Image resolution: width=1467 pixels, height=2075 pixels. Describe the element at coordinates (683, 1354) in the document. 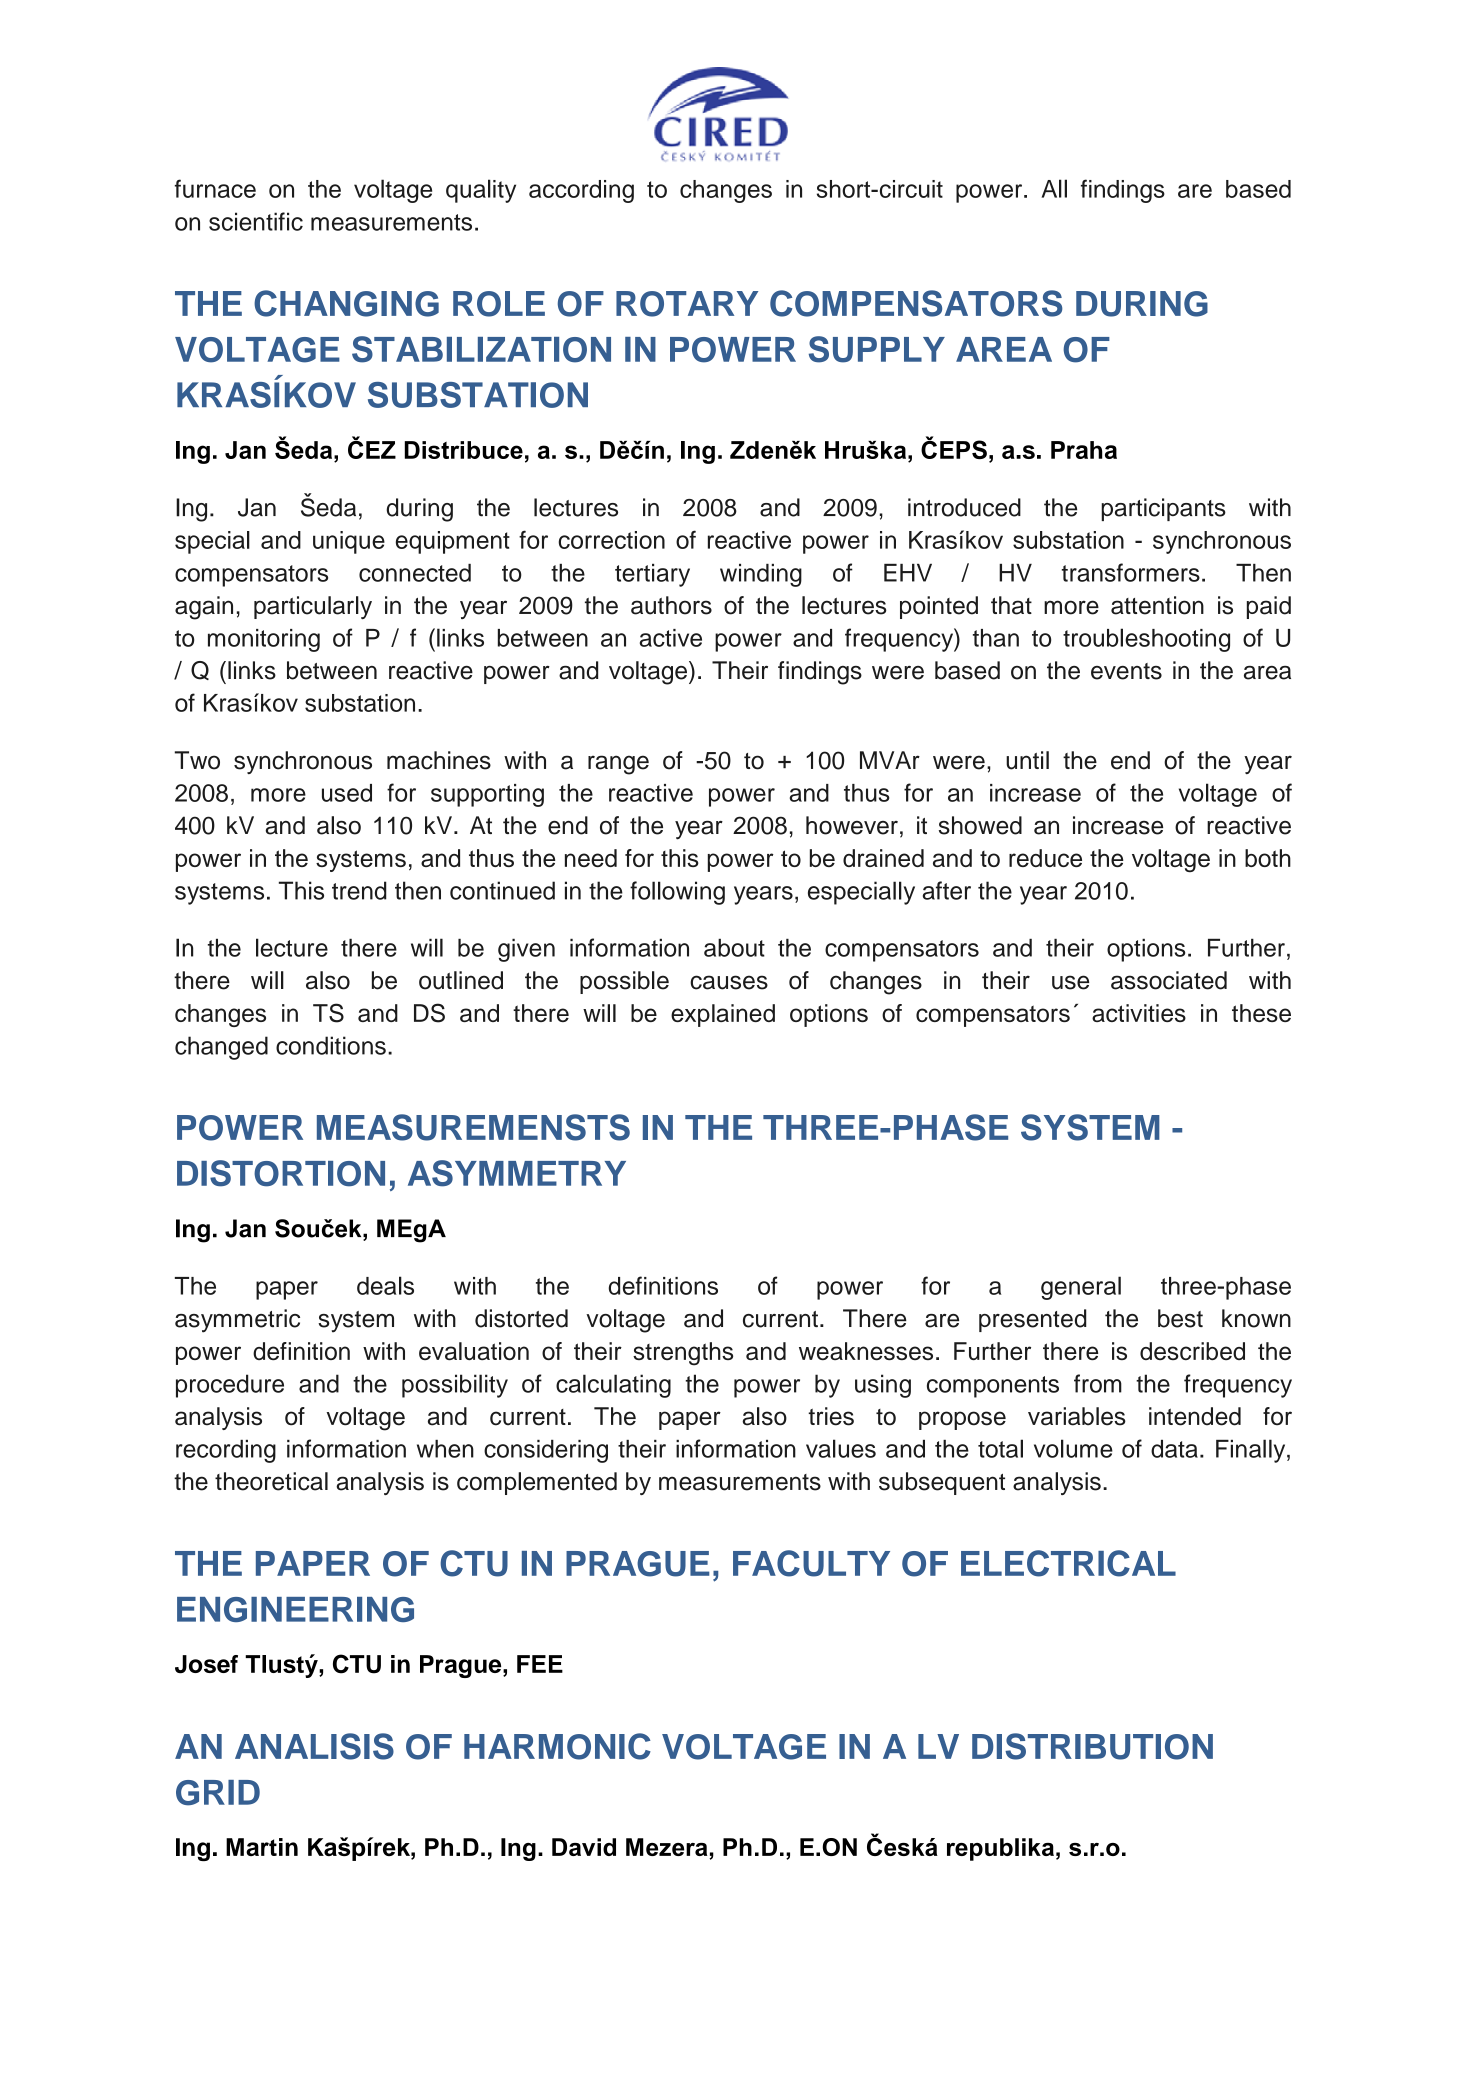

I see `strengths` at that location.
